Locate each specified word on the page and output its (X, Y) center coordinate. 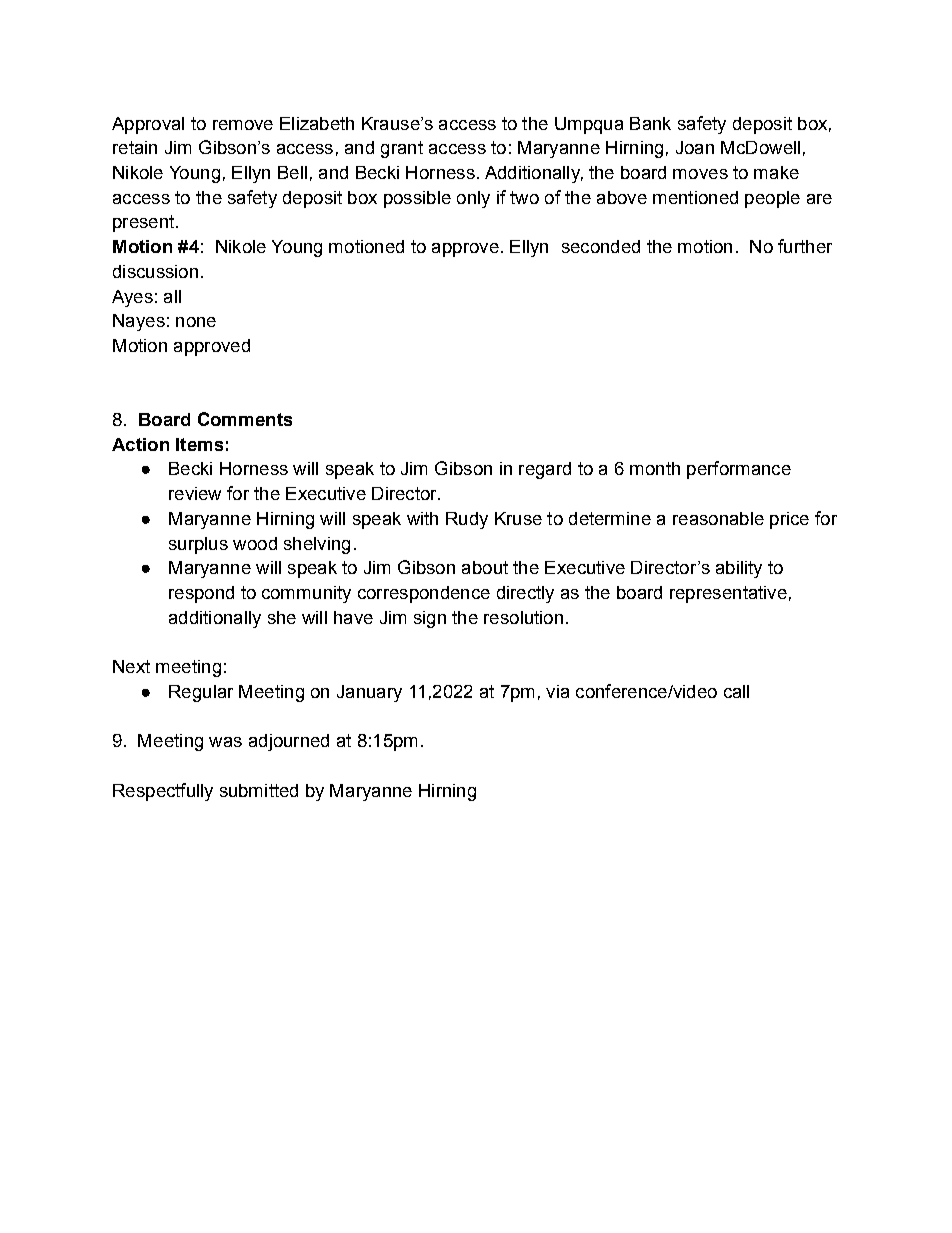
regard (545, 470)
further (805, 246)
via (557, 691)
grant (402, 149)
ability (739, 569)
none (196, 322)
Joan (695, 147)
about (485, 567)
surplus (198, 545)
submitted (259, 790)
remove (243, 125)
